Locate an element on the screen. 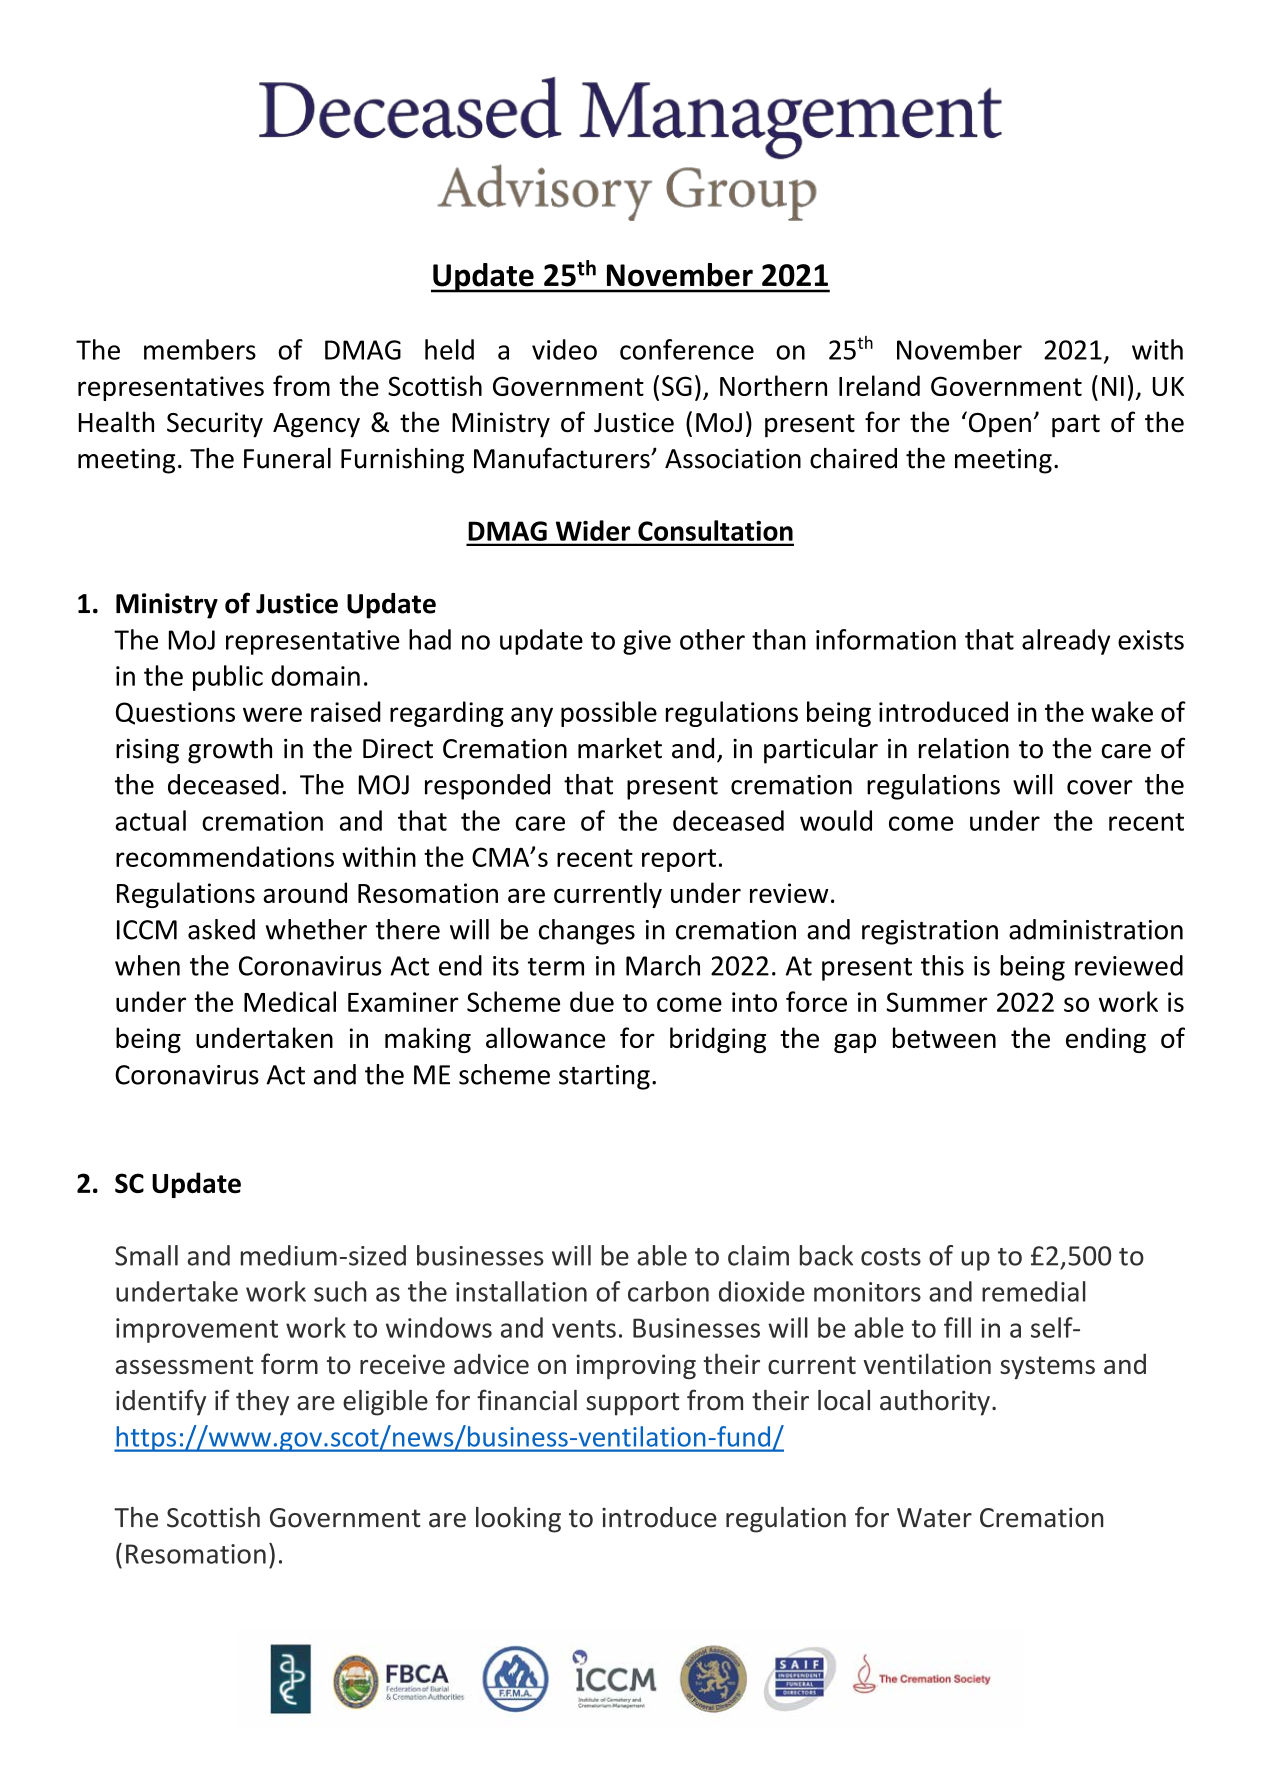 Image resolution: width=1261 pixels, height=1785 pixels. give is located at coordinates (647, 642).
